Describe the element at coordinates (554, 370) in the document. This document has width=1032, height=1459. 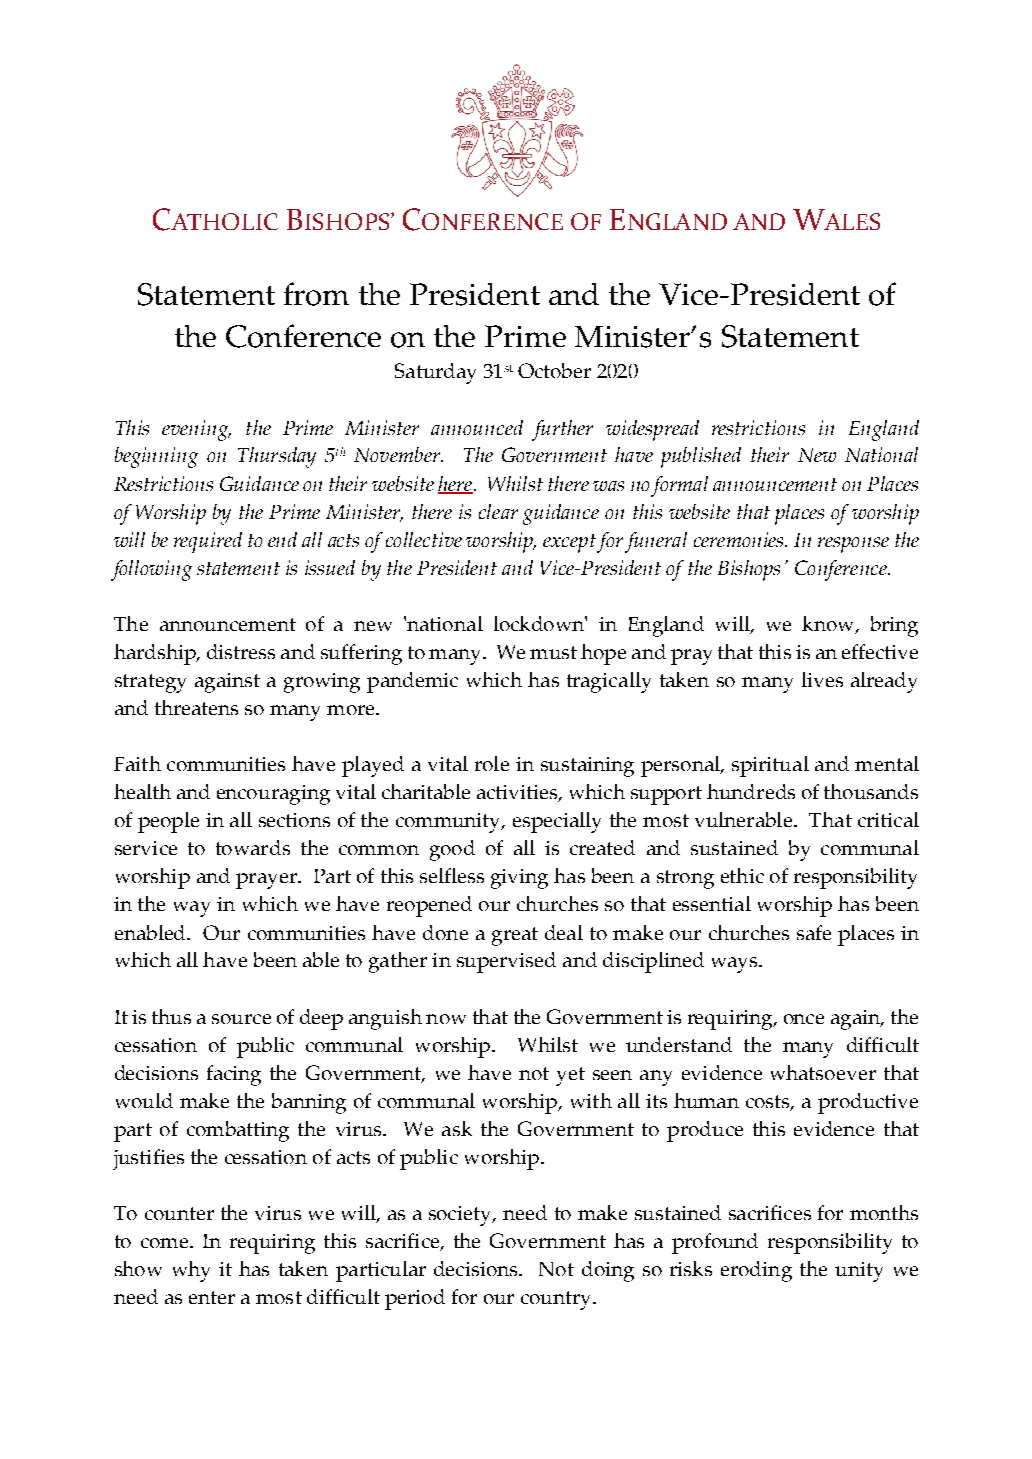
I see `October` at that location.
